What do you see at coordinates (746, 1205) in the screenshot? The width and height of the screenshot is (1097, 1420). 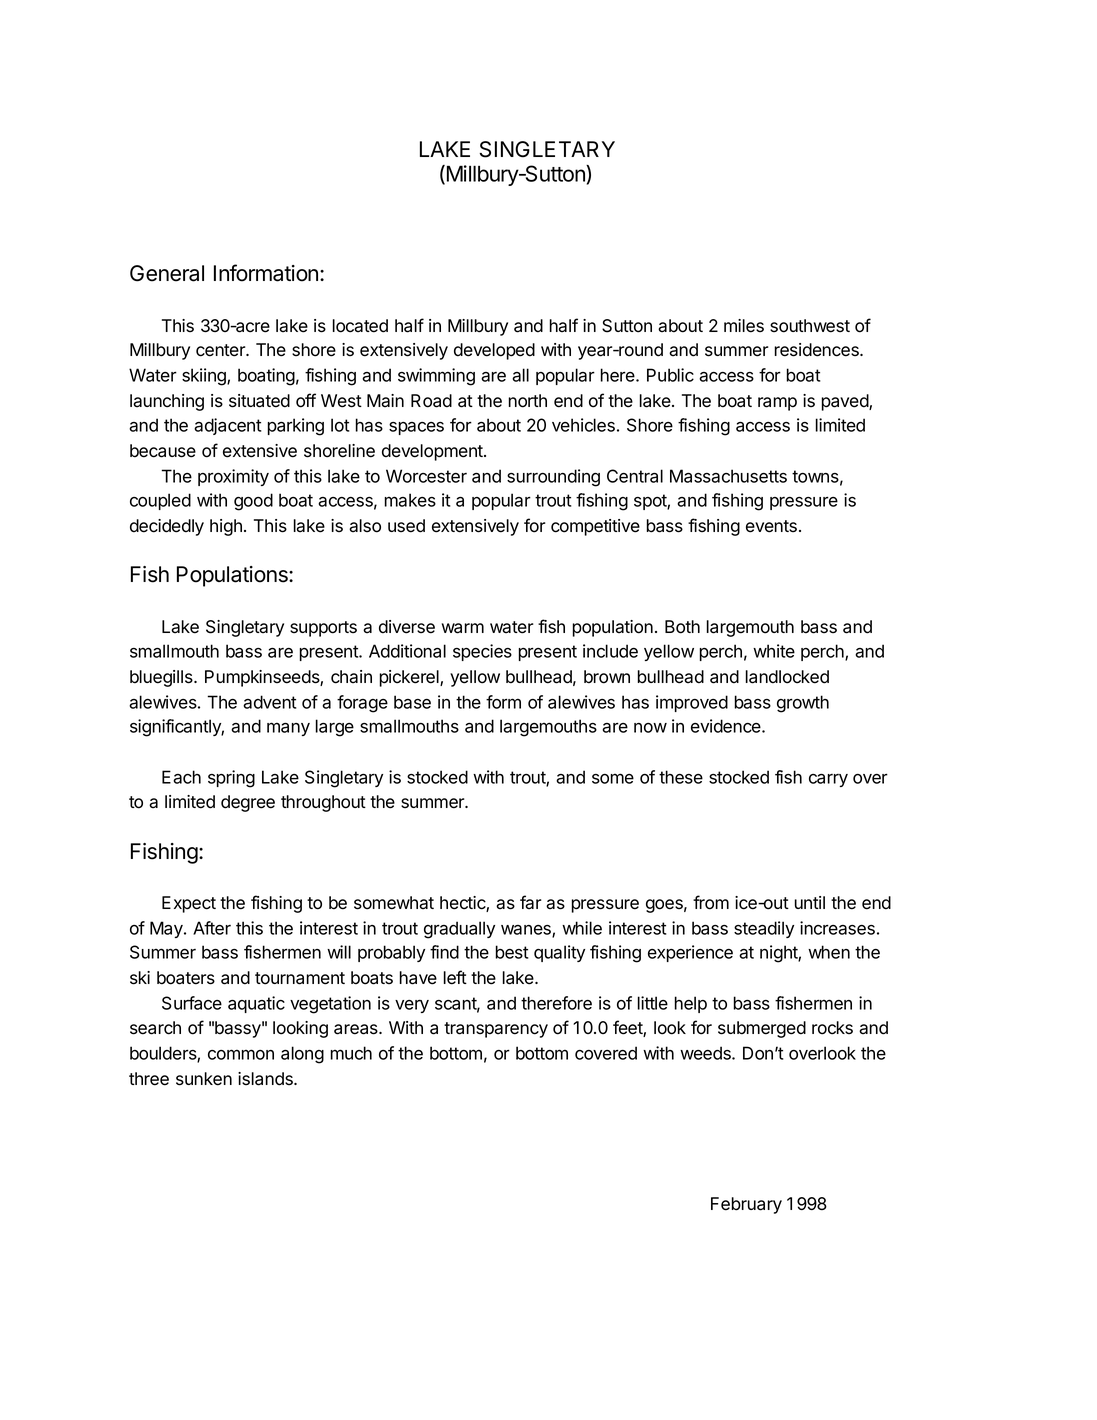 I see `February` at bounding box center [746, 1205].
